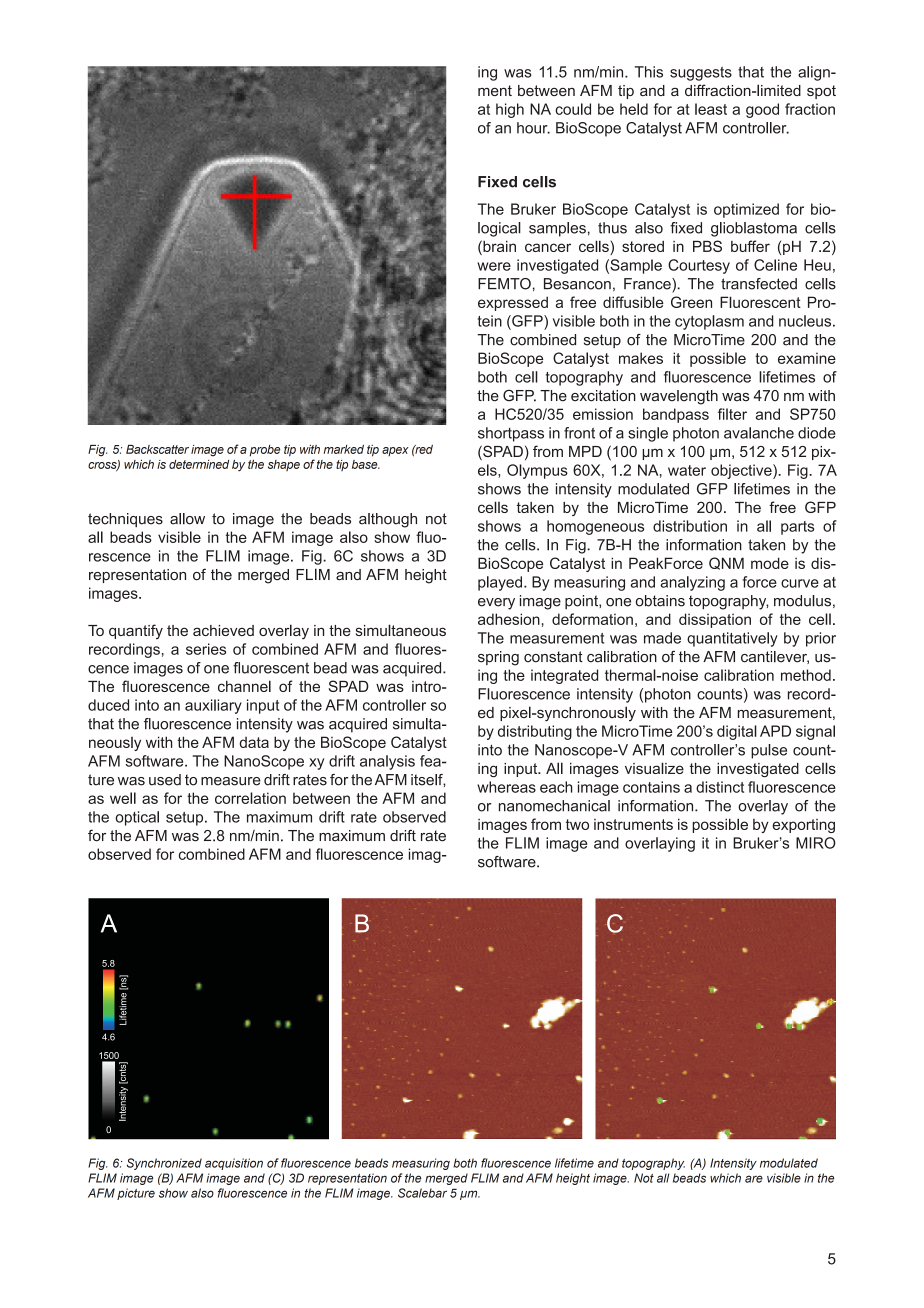 This screenshot has width=924, height=1308. Describe the element at coordinates (234, 1164) in the screenshot. I see `acquisition` at that location.
